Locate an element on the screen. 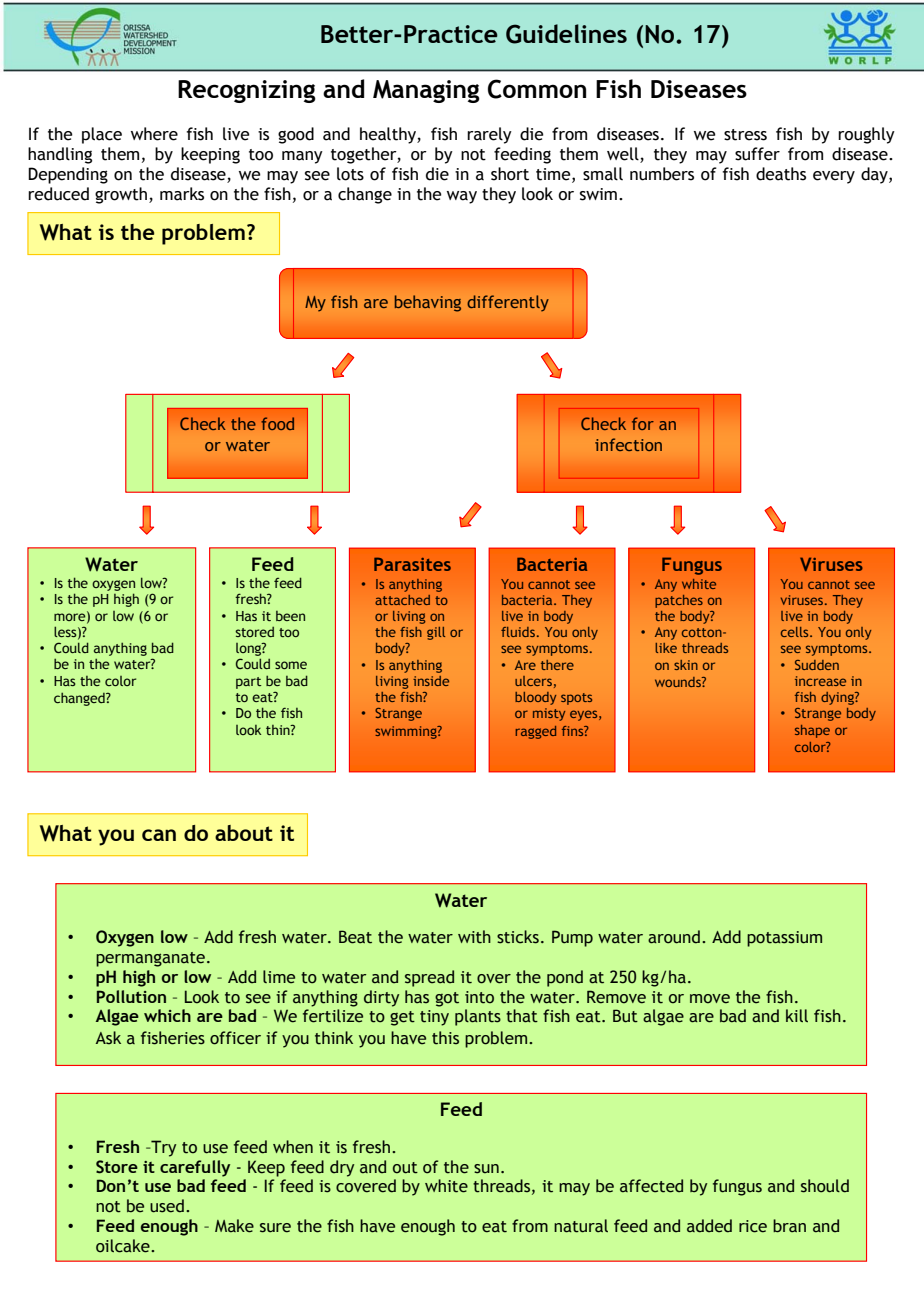 This screenshot has width=924, height=1308. for is located at coordinates (643, 423).
